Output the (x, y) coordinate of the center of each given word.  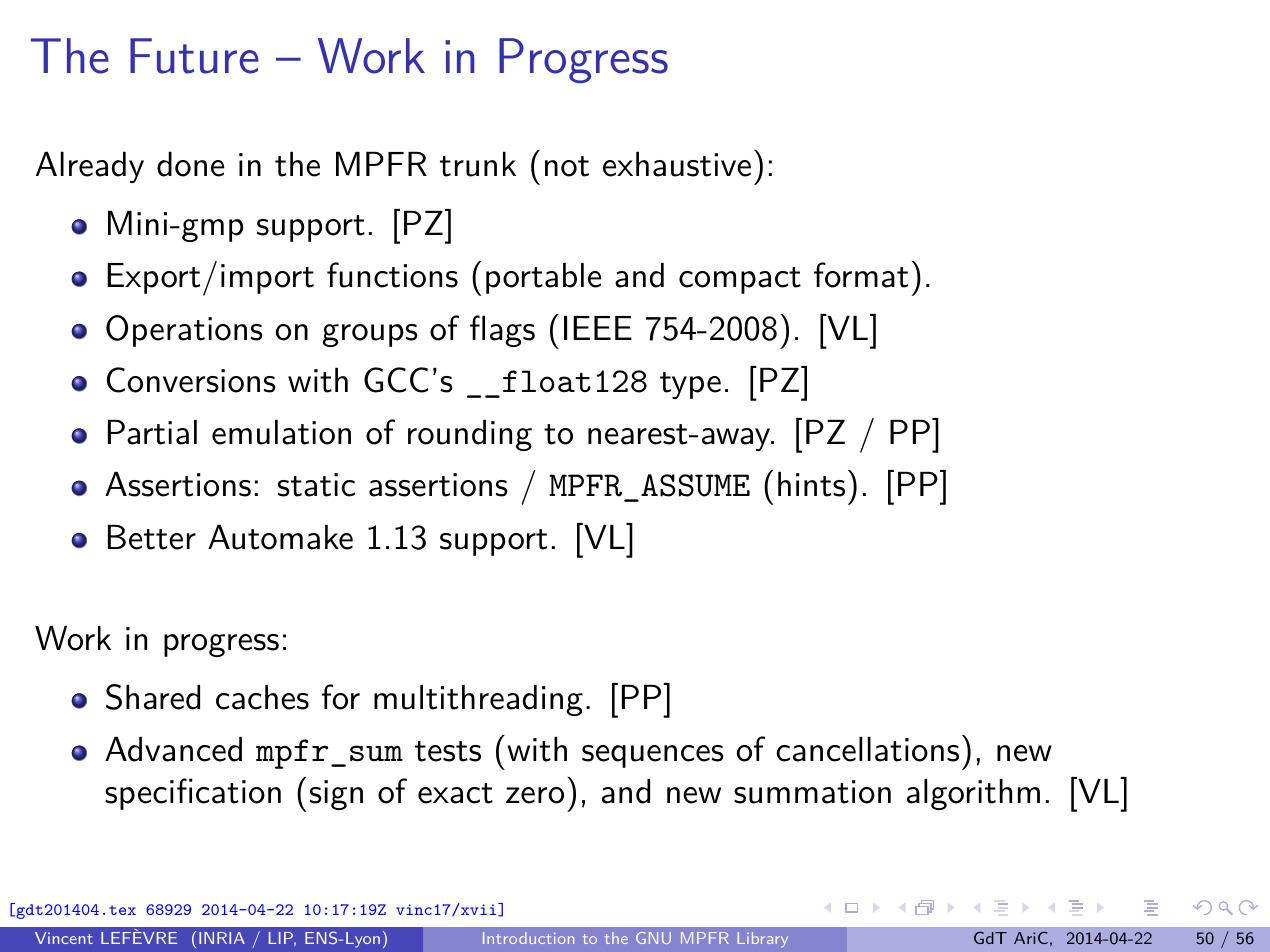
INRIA (222, 938)
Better (152, 537)
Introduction (528, 938)
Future (194, 56)
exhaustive (677, 164)
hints (811, 484)
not (567, 166)
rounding (470, 435)
